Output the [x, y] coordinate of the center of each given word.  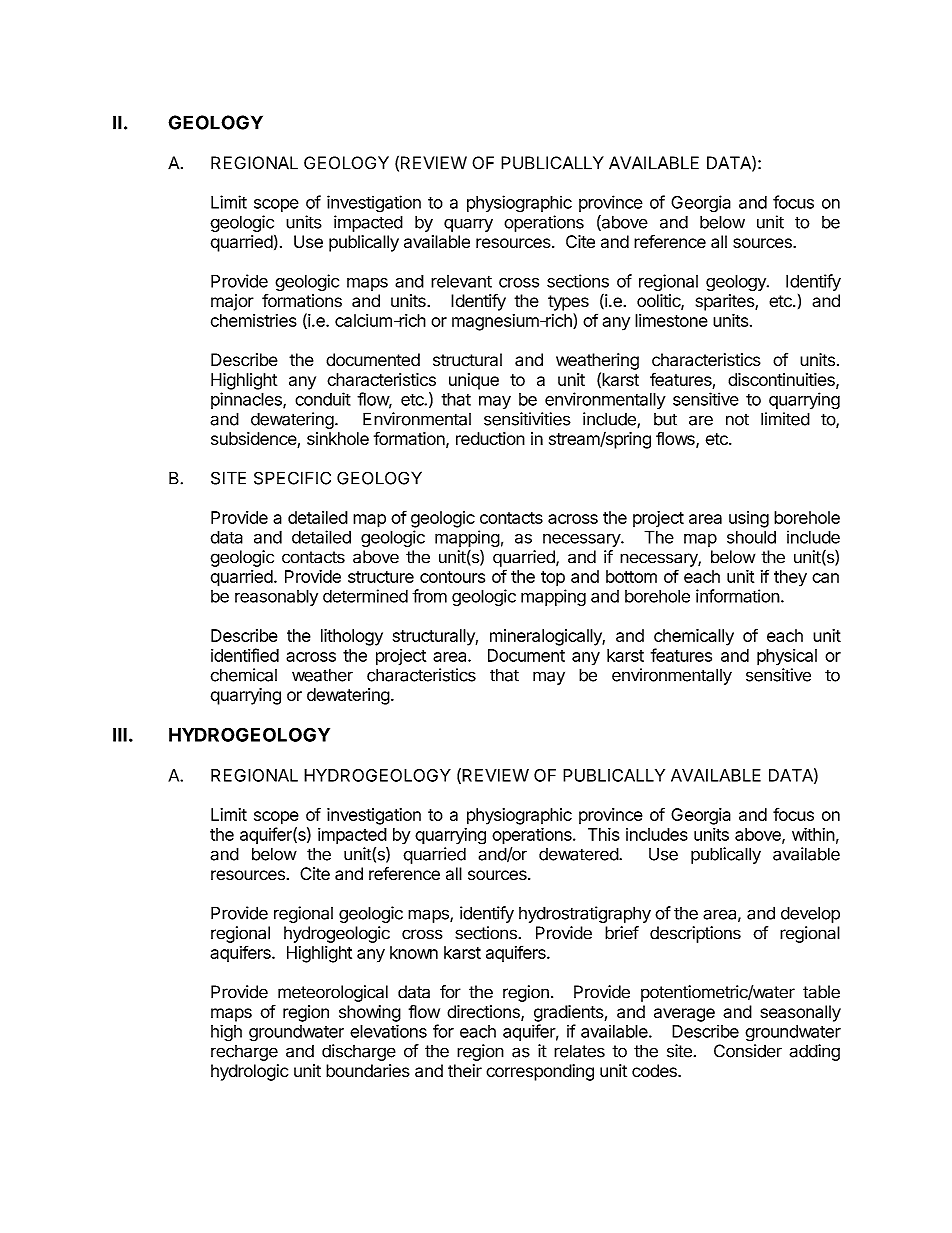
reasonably [276, 597]
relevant [461, 281]
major [232, 302]
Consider [748, 1051]
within [813, 834]
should [751, 537]
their [465, 1071]
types [568, 303]
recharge [244, 1053]
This [603, 834]
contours [452, 577]
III [120, 735]
